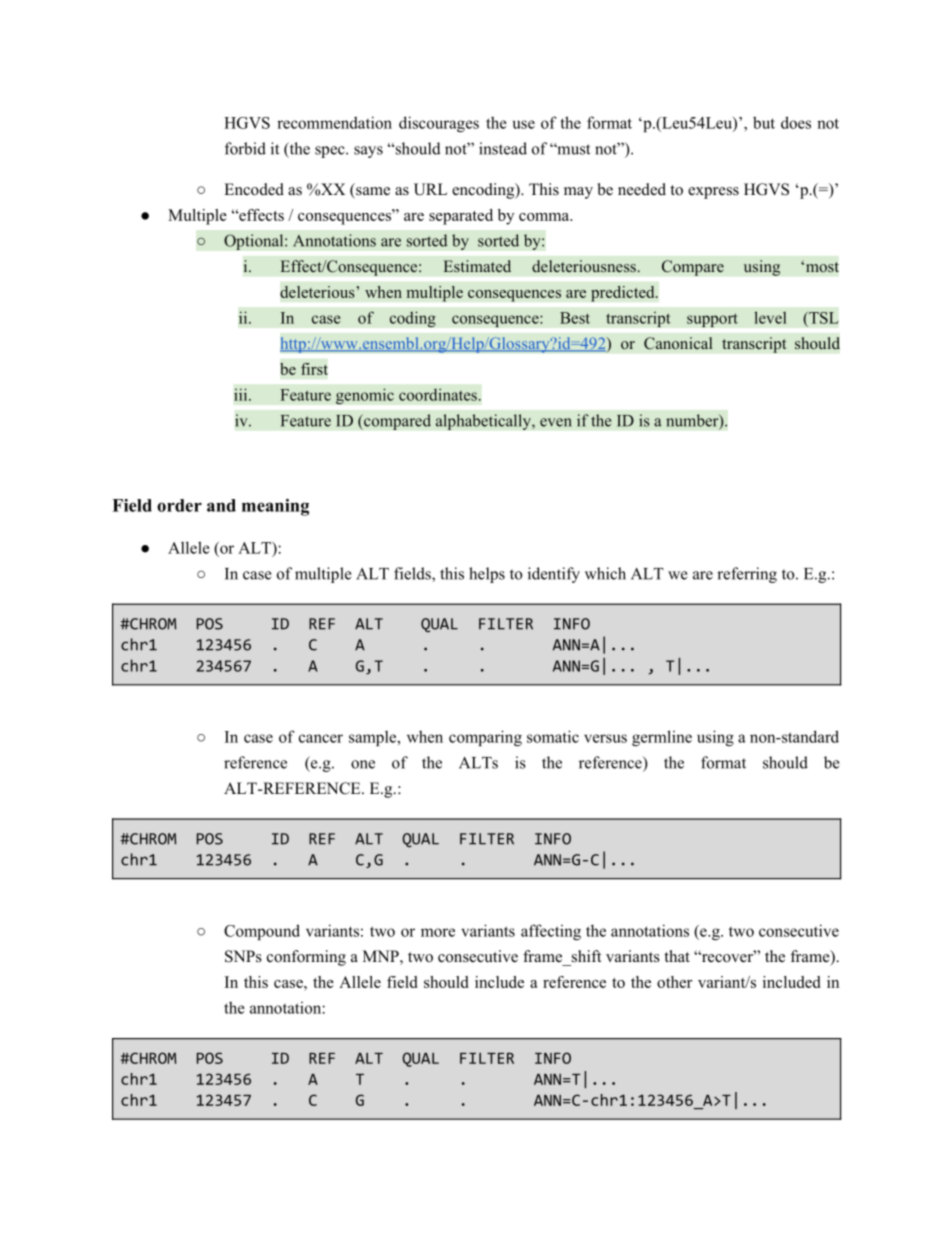 The width and height of the image is (952, 1233). Describe the element at coordinates (503, 148) in the image. I see `instead` at that location.
